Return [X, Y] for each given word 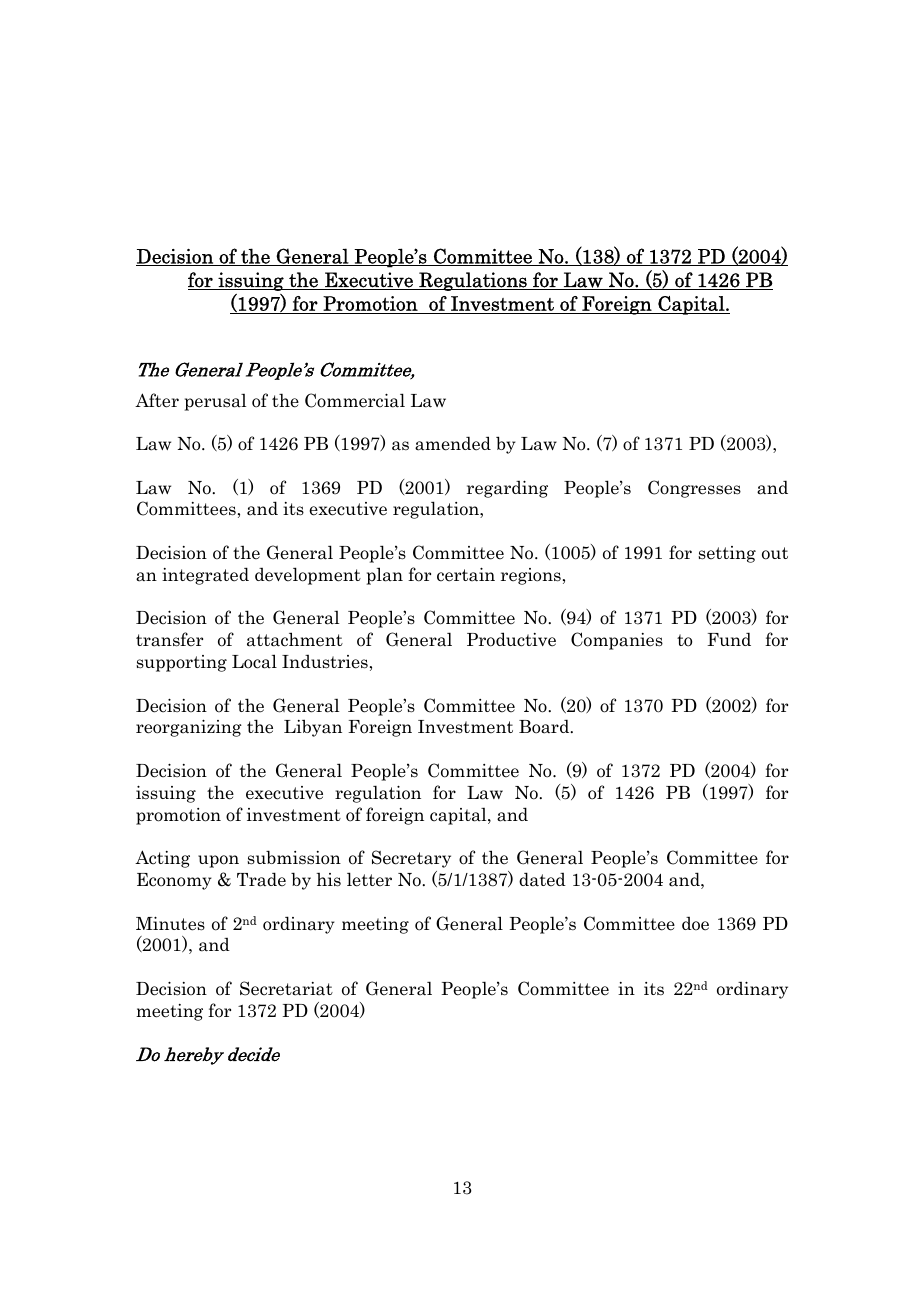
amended [453, 443]
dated [542, 879]
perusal [215, 402]
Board [545, 726]
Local [254, 661]
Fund [729, 639]
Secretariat [286, 988]
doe [695, 924]
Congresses [694, 489]
